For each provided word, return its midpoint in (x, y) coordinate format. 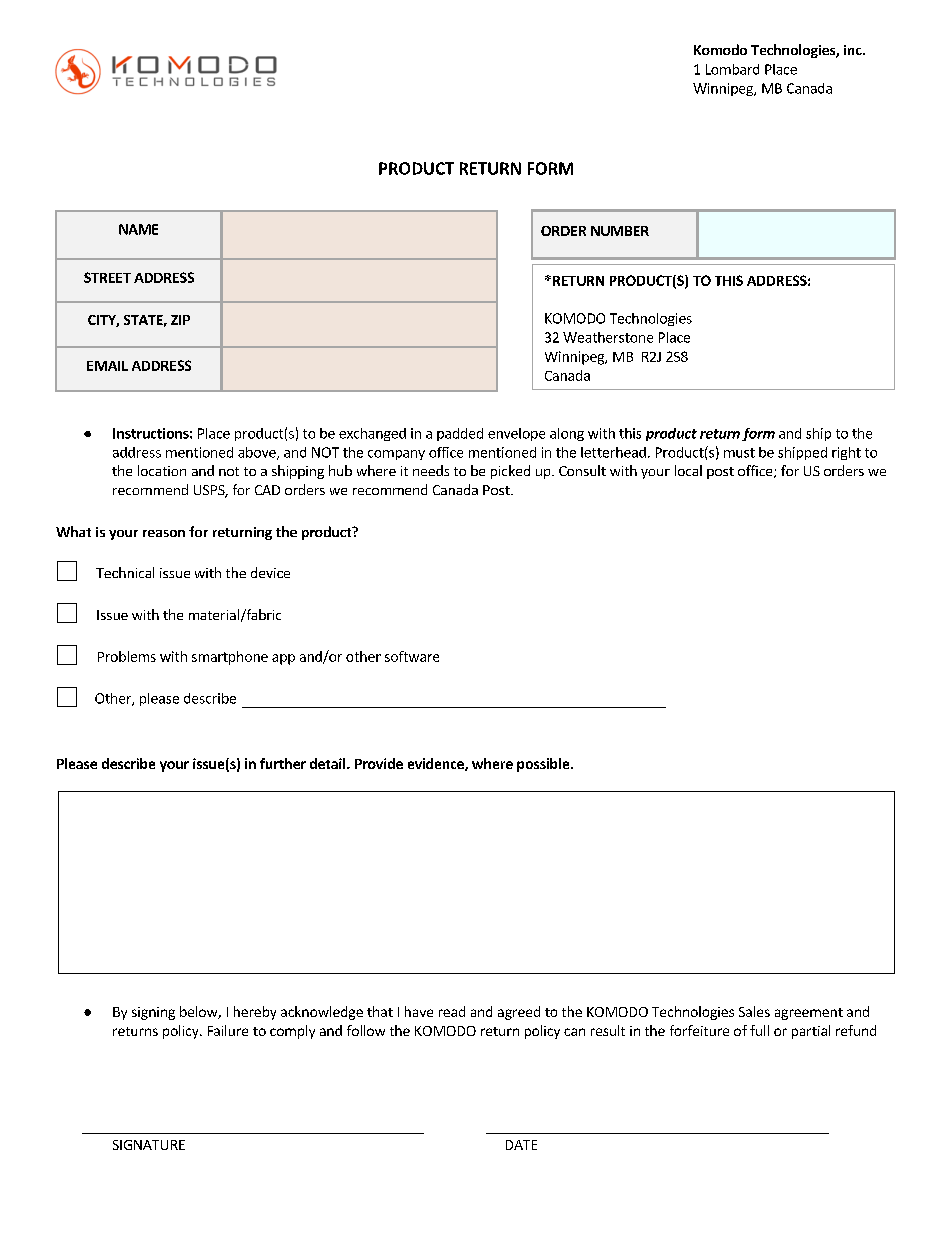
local (688, 470)
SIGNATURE (149, 1145)
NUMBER (620, 231)
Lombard (732, 69)
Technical (125, 572)
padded (460, 434)
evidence (437, 764)
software (412, 656)
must (739, 453)
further (283, 763)
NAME (138, 229)
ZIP (180, 320)
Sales (754, 1011)
